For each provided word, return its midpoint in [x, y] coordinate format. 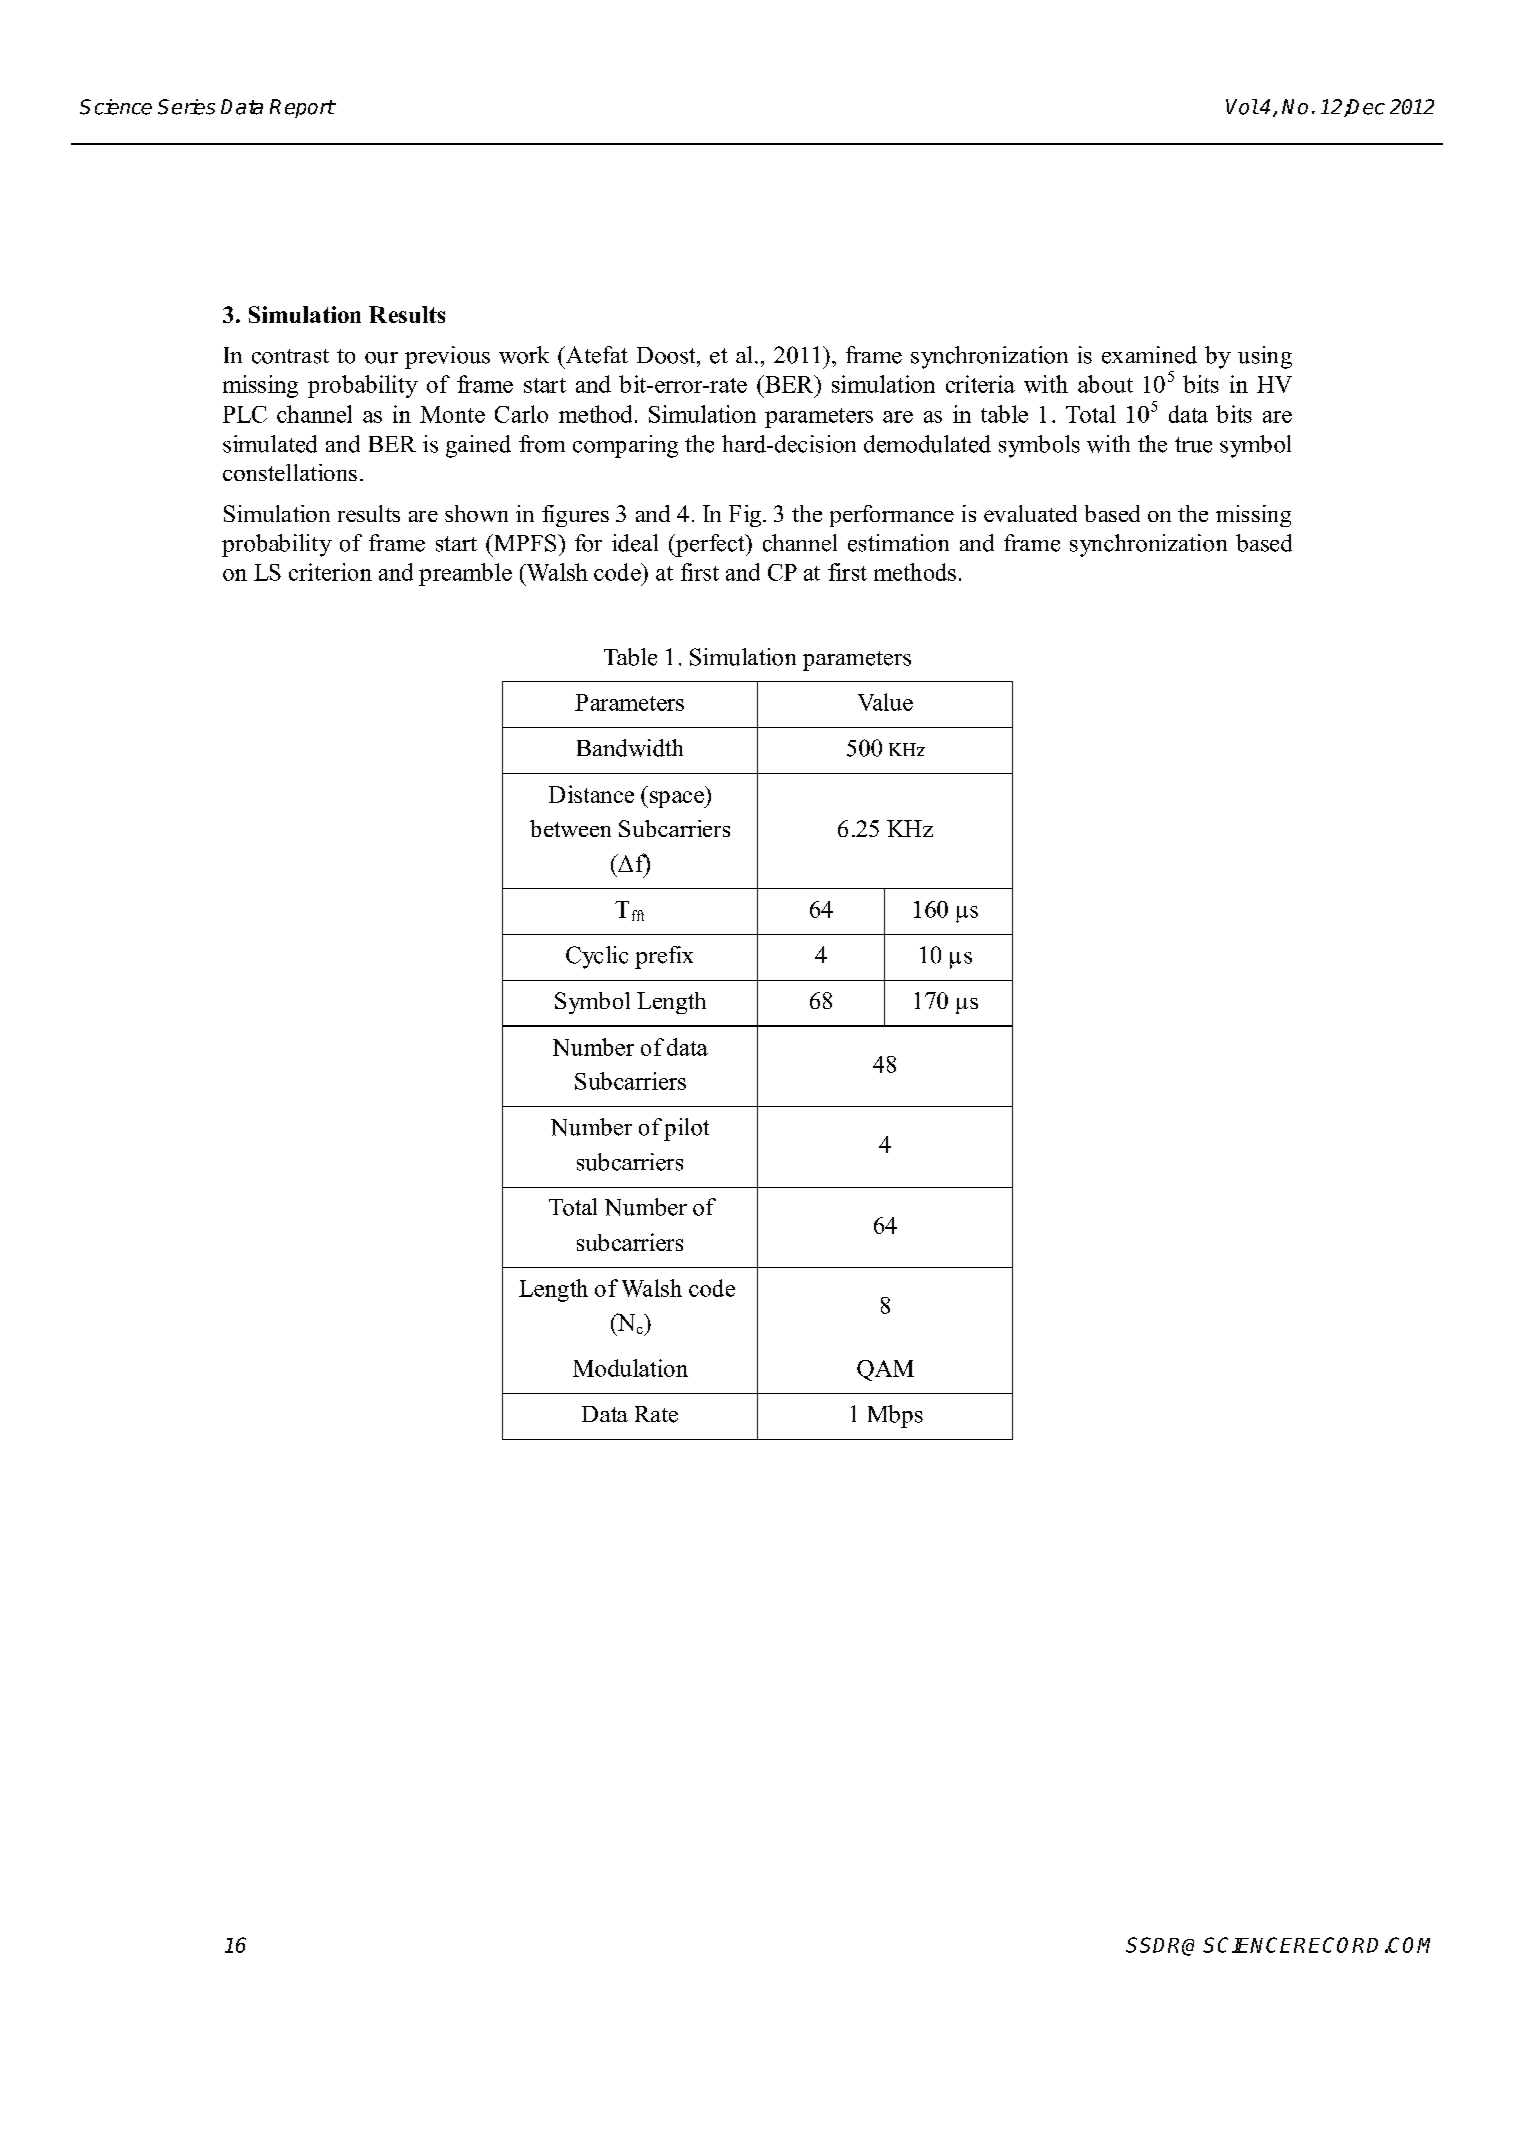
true [1193, 445]
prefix [664, 957]
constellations [290, 472]
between [570, 828]
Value [885, 702]
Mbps [895, 1416]
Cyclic [597, 957]
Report [302, 108]
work [524, 355]
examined [1149, 355]
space [678, 799]
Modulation [630, 1368]
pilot [686, 1129]
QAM [885, 1370]
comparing [625, 446]
